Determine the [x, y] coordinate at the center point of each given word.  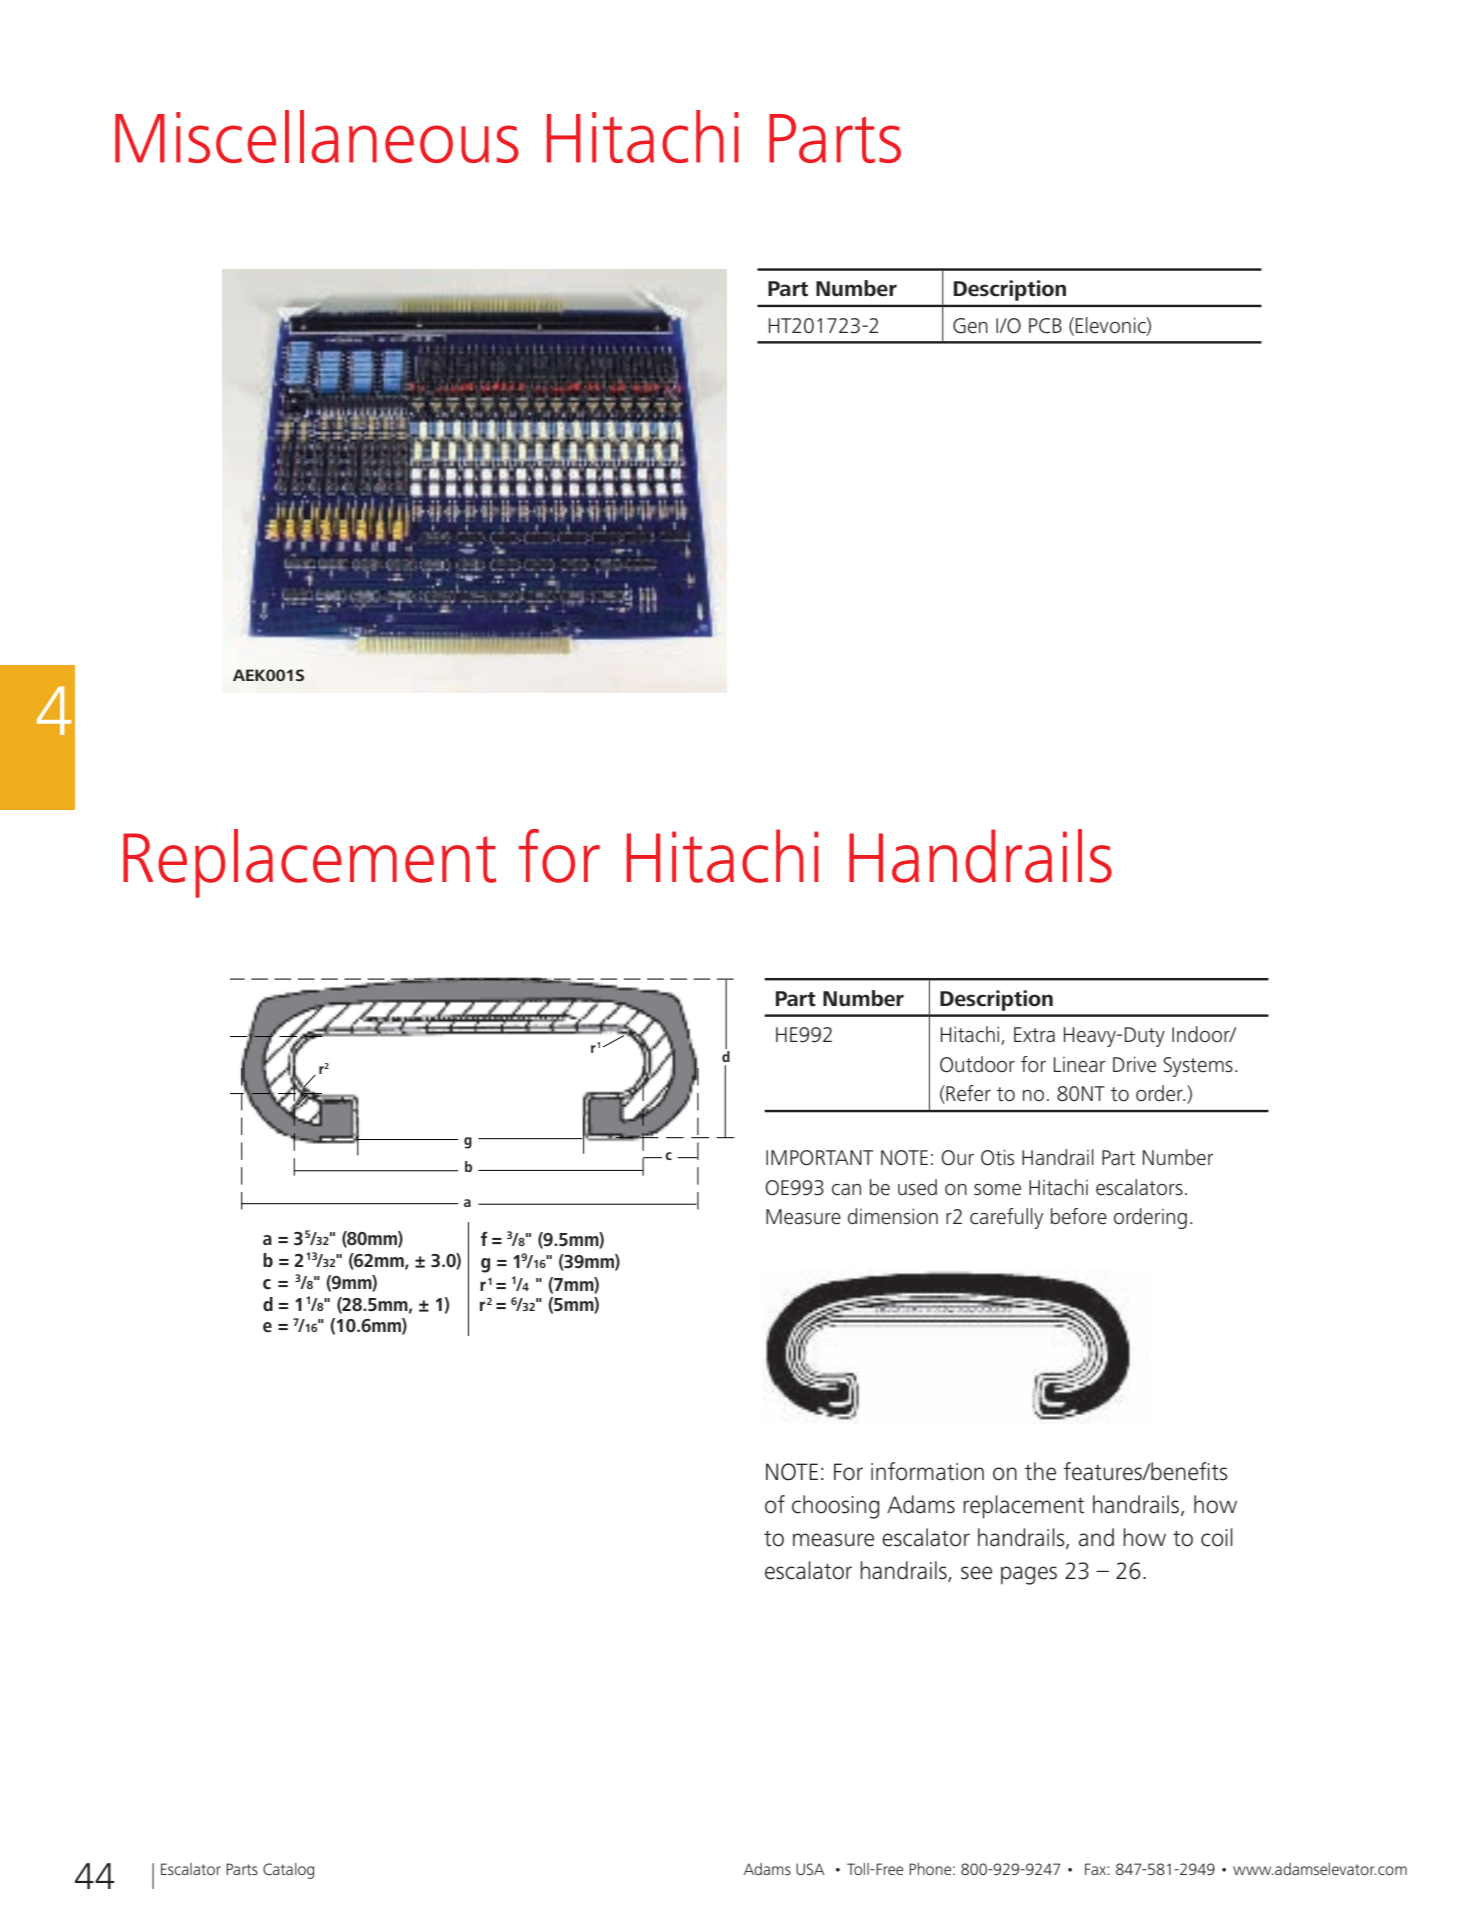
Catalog [288, 1871]
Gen [970, 326]
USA [810, 1869]
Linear [1080, 1065]
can [846, 1190]
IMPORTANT [819, 1158]
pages [1029, 1575]
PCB [1045, 326]
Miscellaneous [317, 136]
